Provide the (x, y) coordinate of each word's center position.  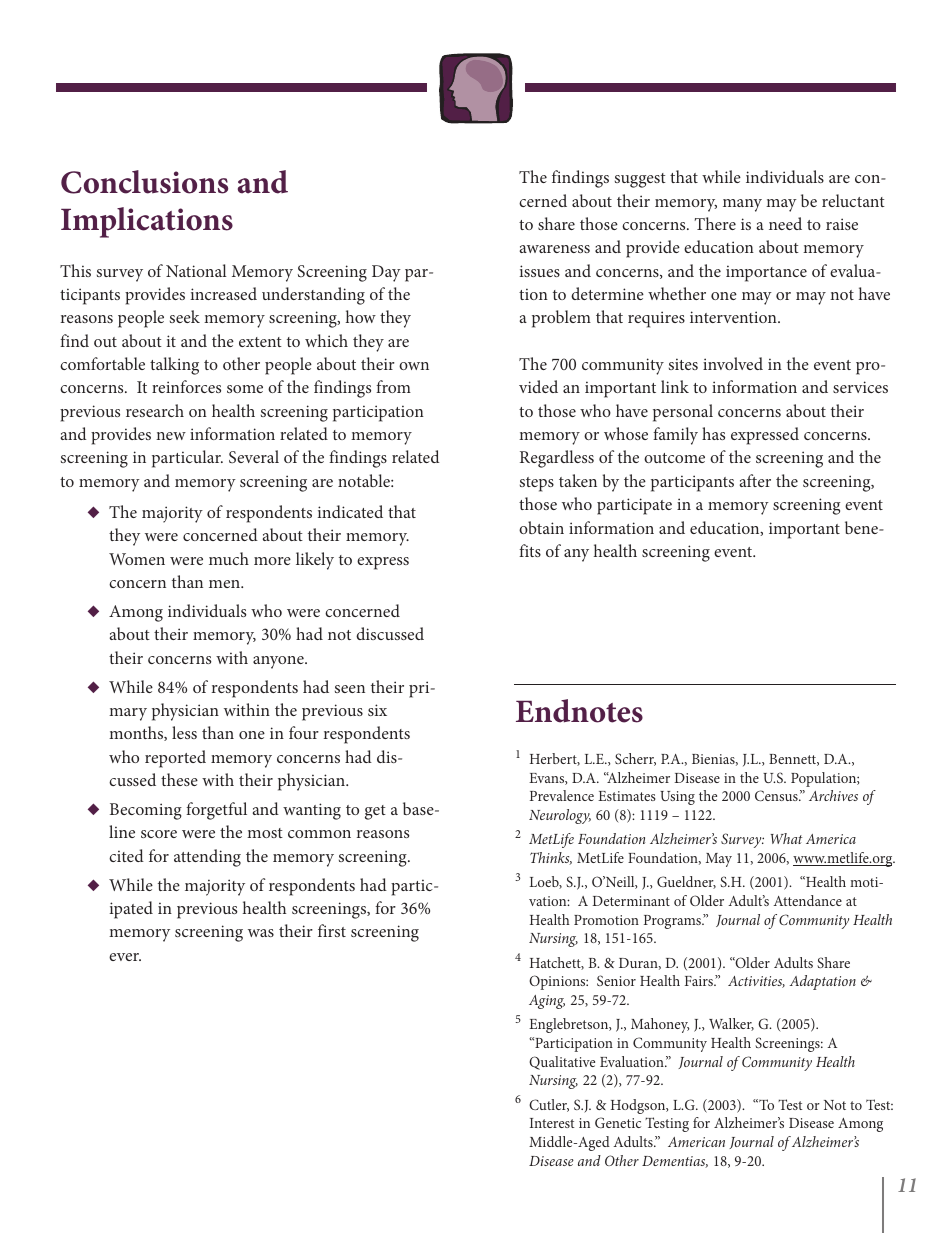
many (742, 205)
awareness (554, 249)
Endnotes (579, 711)
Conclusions (144, 182)
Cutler (549, 1105)
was (261, 933)
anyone (279, 662)
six (377, 710)
